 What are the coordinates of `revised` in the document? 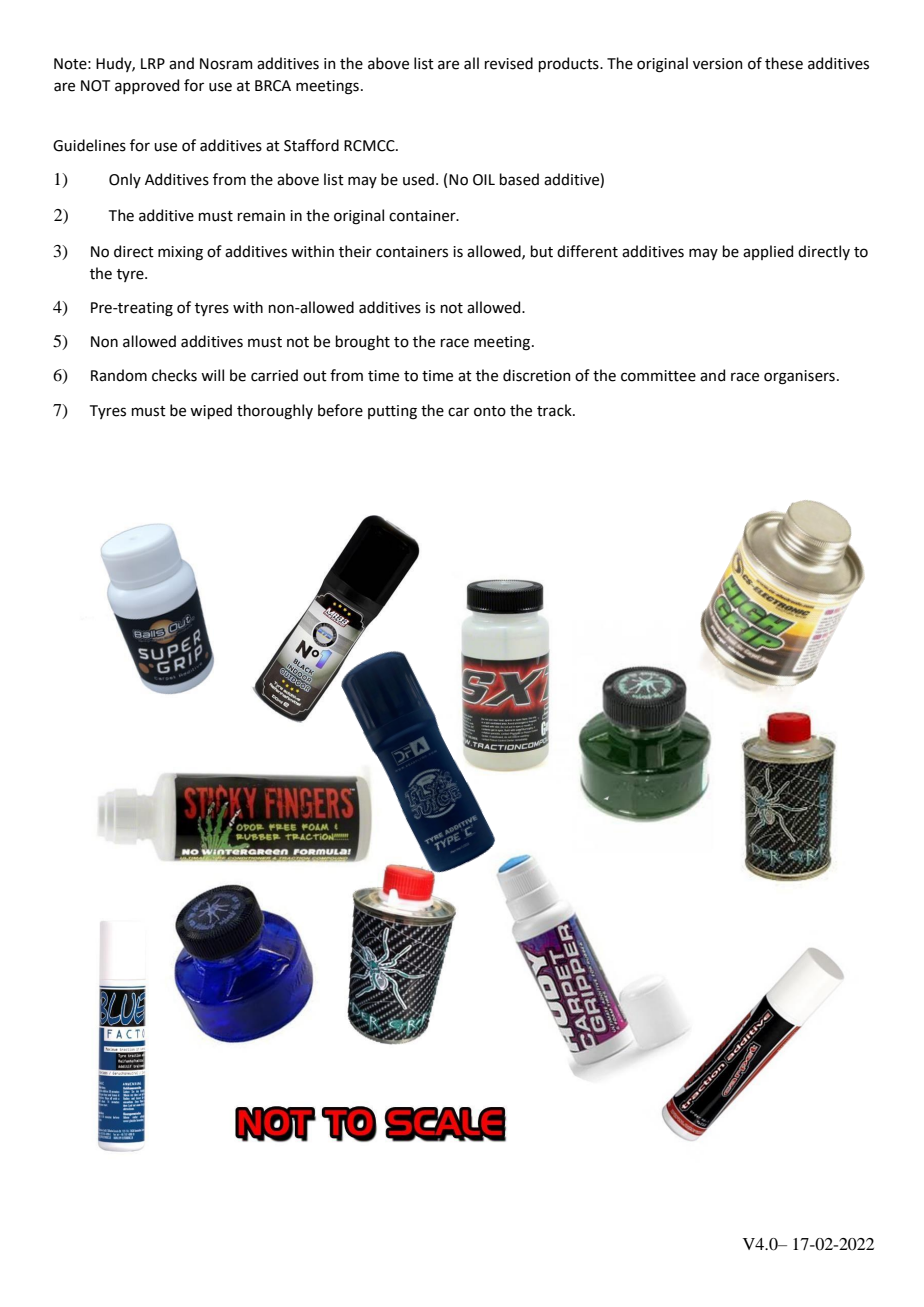 It's located at (509, 63).
